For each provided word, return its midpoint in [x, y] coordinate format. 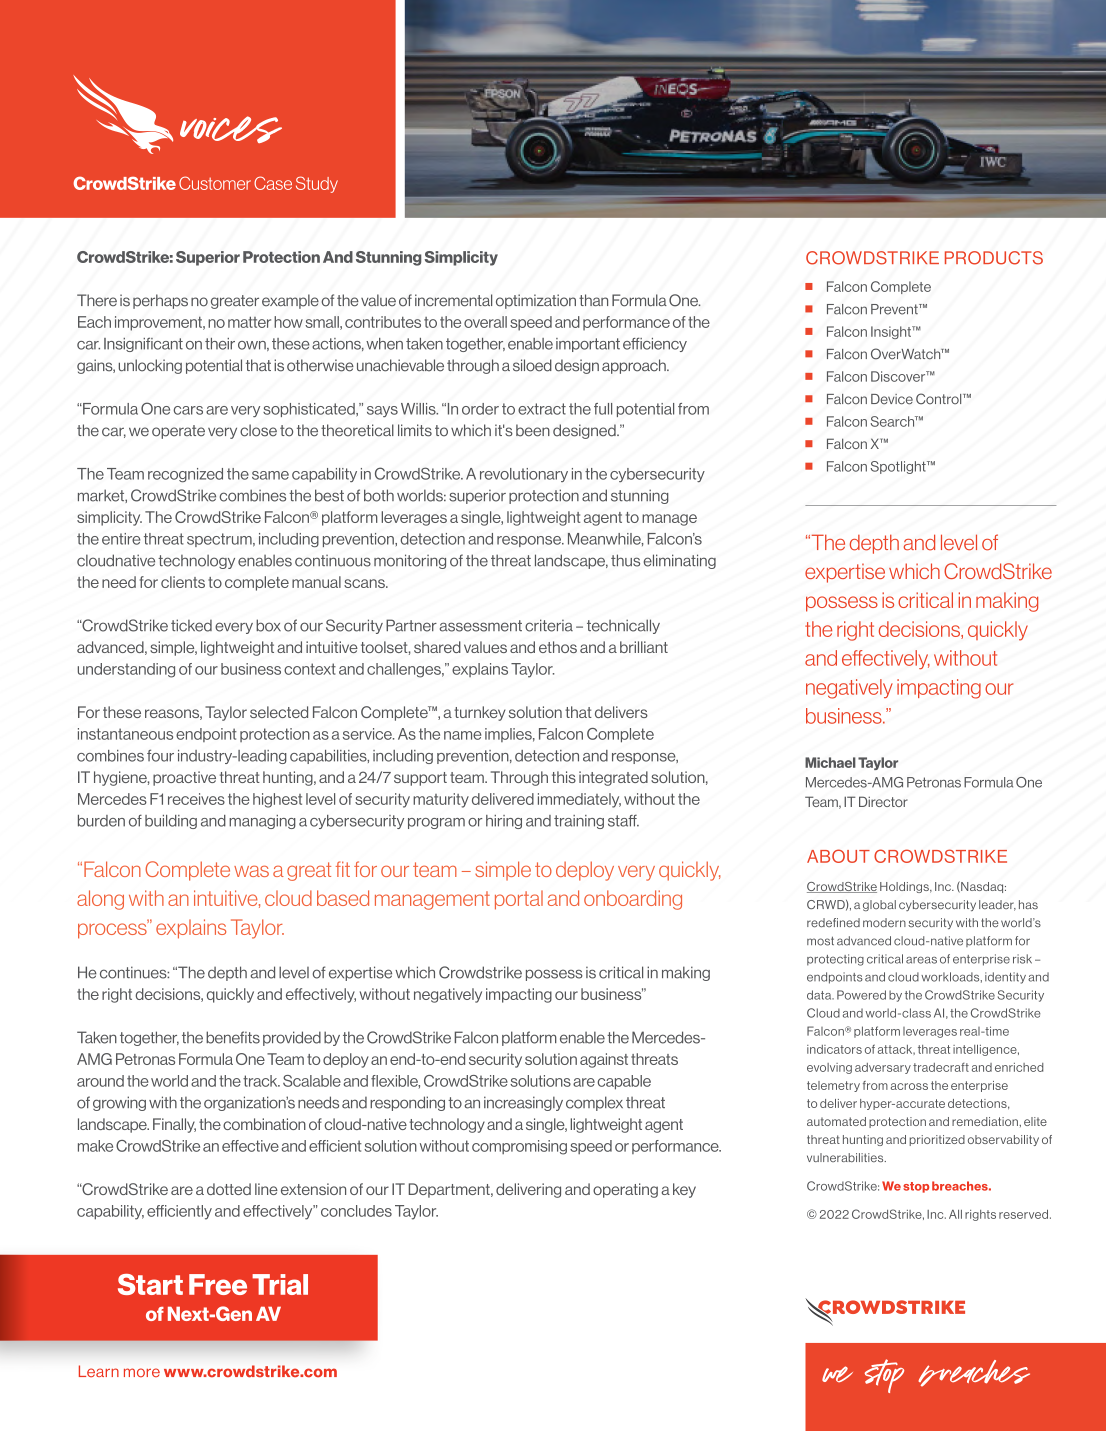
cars [188, 410]
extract [542, 409]
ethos [558, 647]
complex [594, 1103]
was [251, 871]
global [879, 905]
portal [519, 900]
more [142, 1372]
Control [940, 399]
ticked [191, 625]
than [593, 300]
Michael [830, 762]
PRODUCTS [994, 258]
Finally [174, 1125]
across [909, 1086]
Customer [215, 183]
